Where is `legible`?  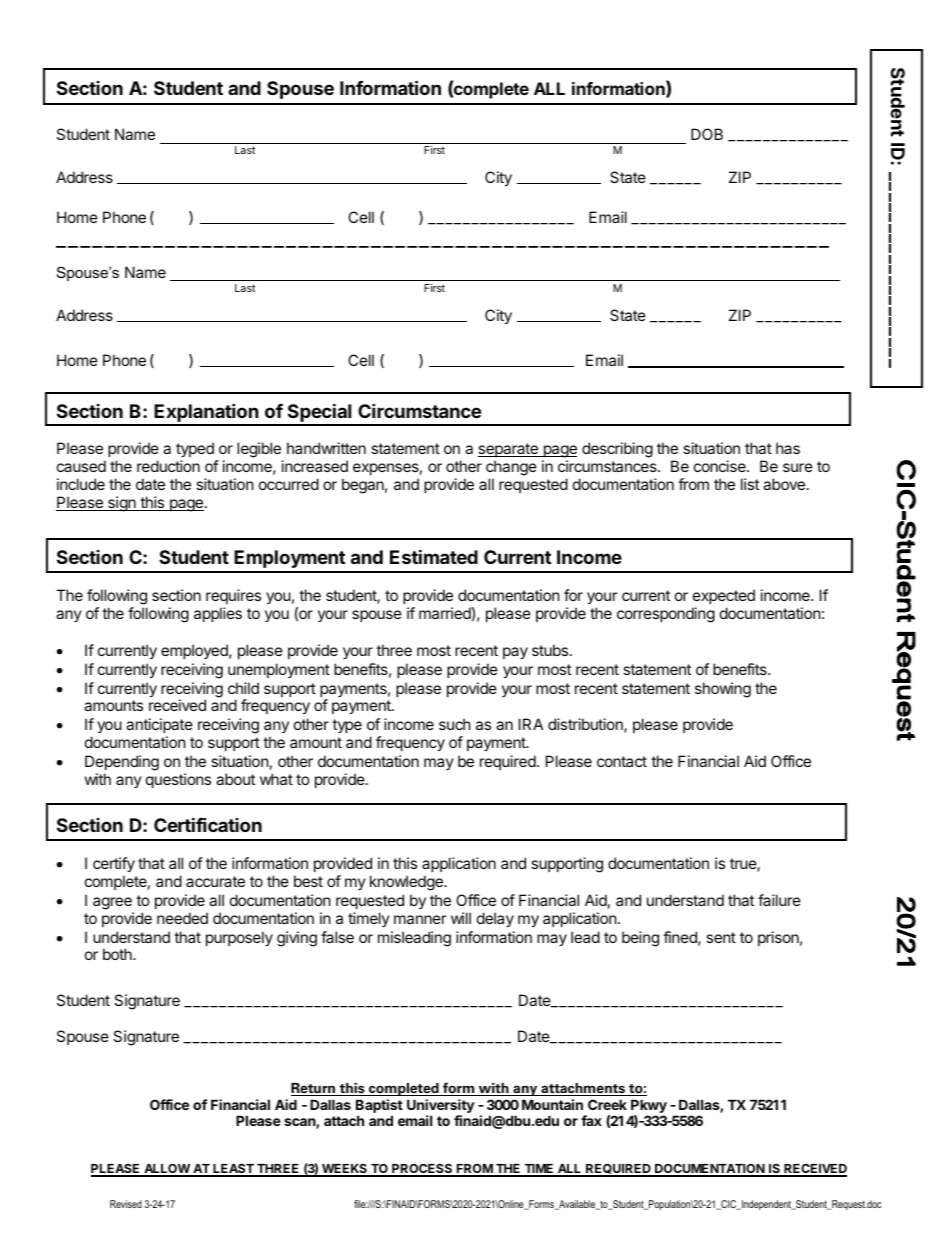 legible is located at coordinates (259, 450).
